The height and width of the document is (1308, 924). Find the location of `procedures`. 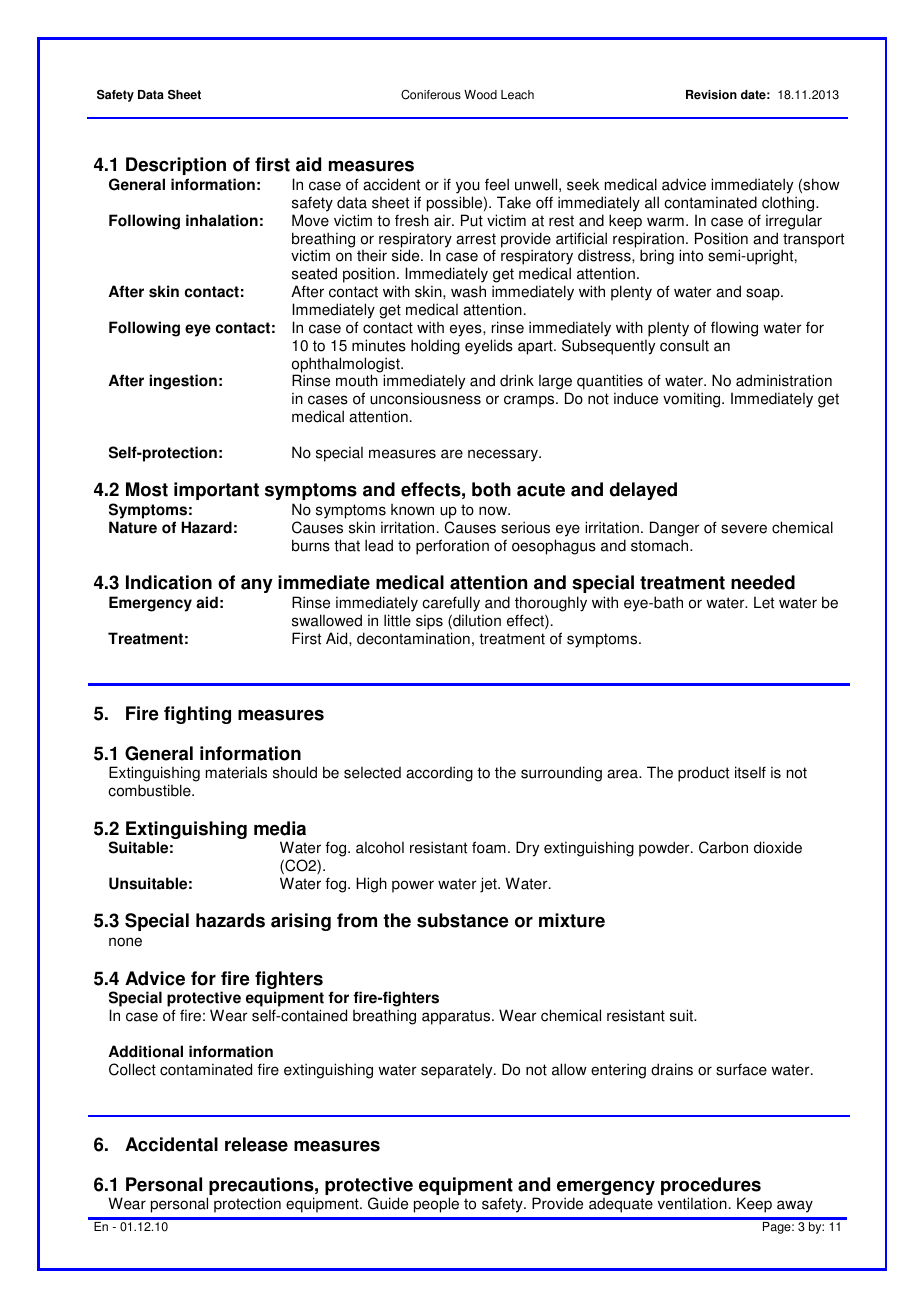

procedures is located at coordinates (711, 1187).
